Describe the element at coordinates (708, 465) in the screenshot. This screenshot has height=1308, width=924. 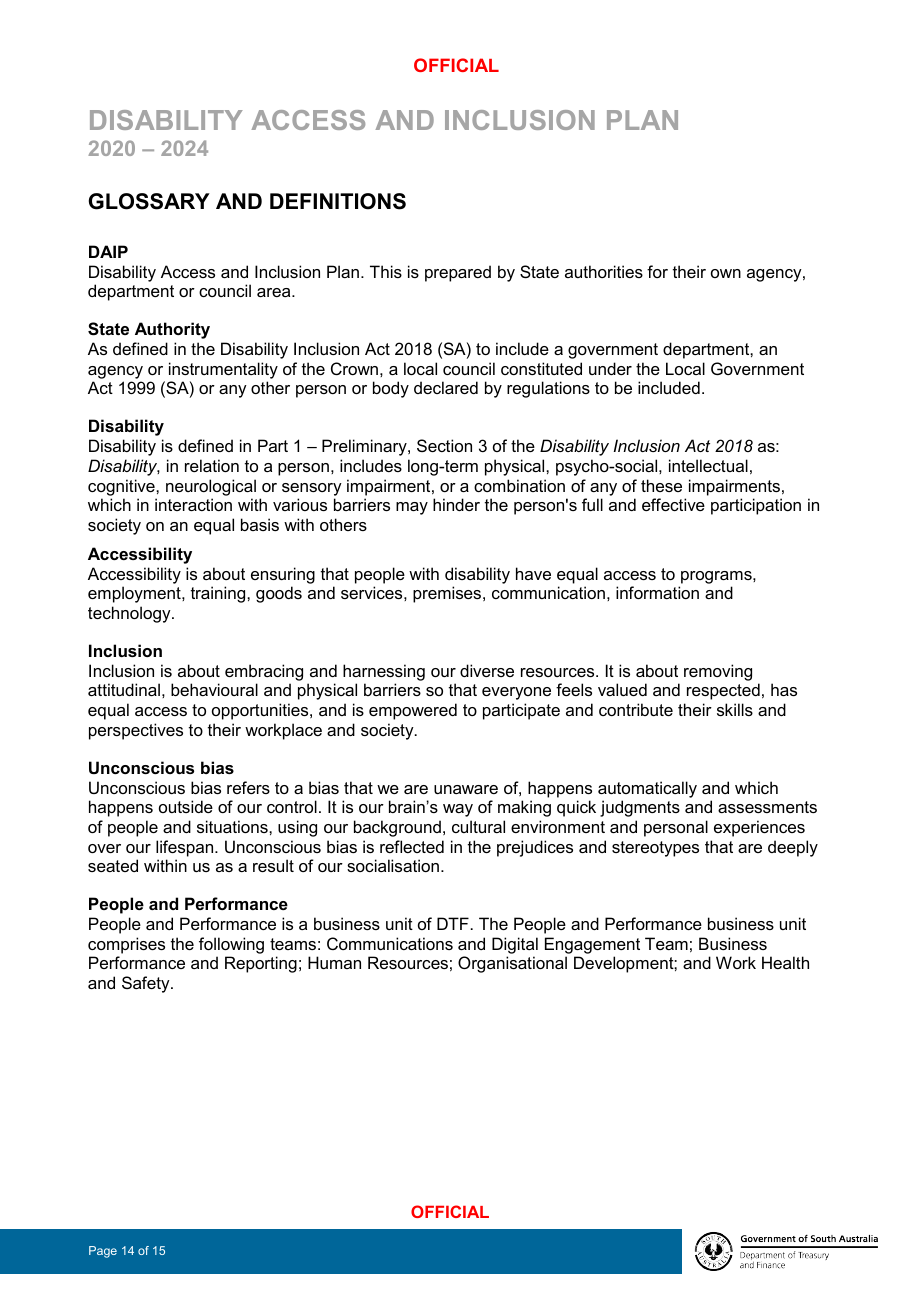
I see `intellectual` at that location.
